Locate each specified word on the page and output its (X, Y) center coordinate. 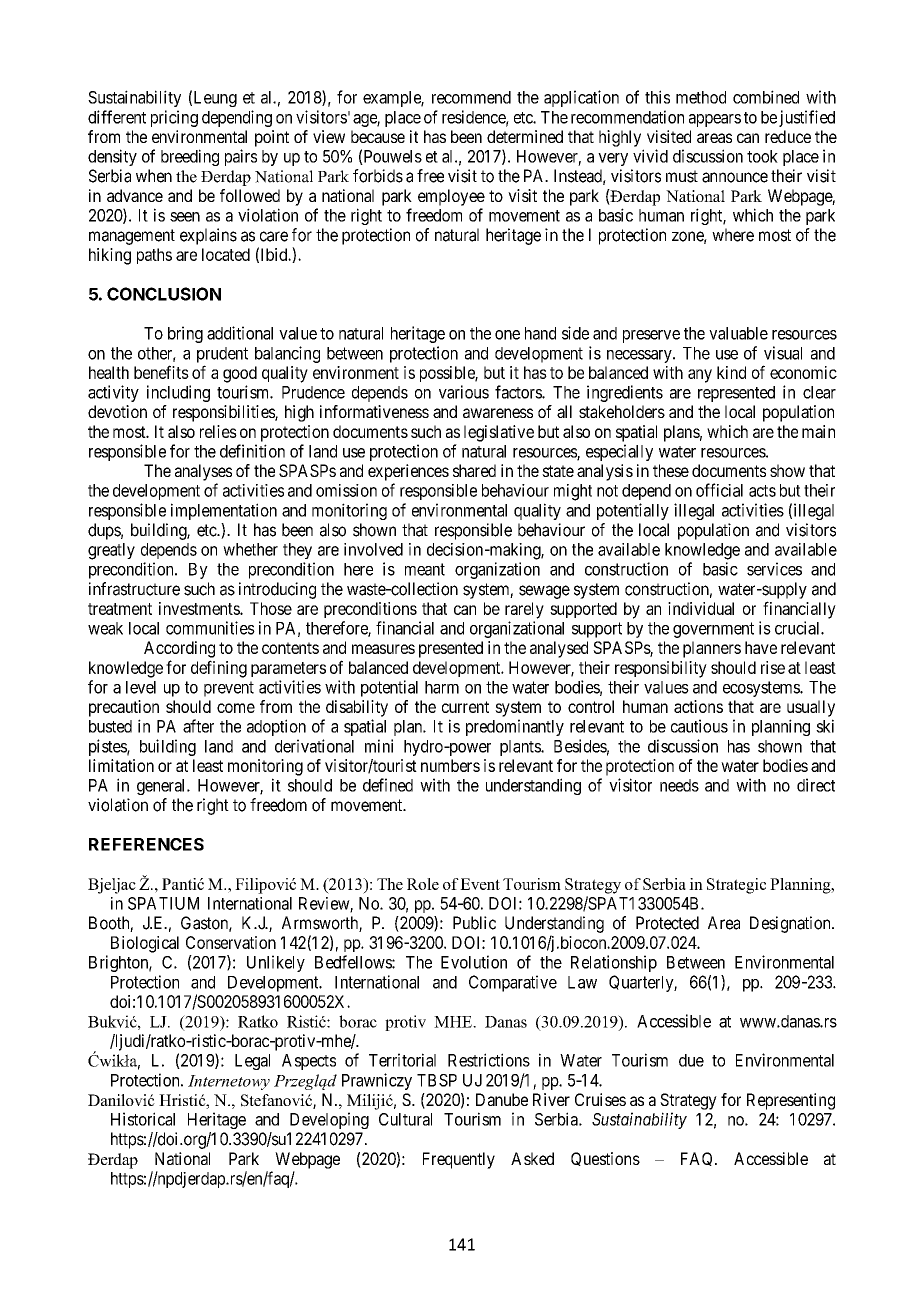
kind (731, 372)
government (713, 630)
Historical (143, 1119)
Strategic (736, 886)
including (178, 393)
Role (423, 884)
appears (715, 120)
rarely (524, 610)
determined (525, 136)
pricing (174, 118)
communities (210, 628)
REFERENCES (146, 844)
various (464, 392)
